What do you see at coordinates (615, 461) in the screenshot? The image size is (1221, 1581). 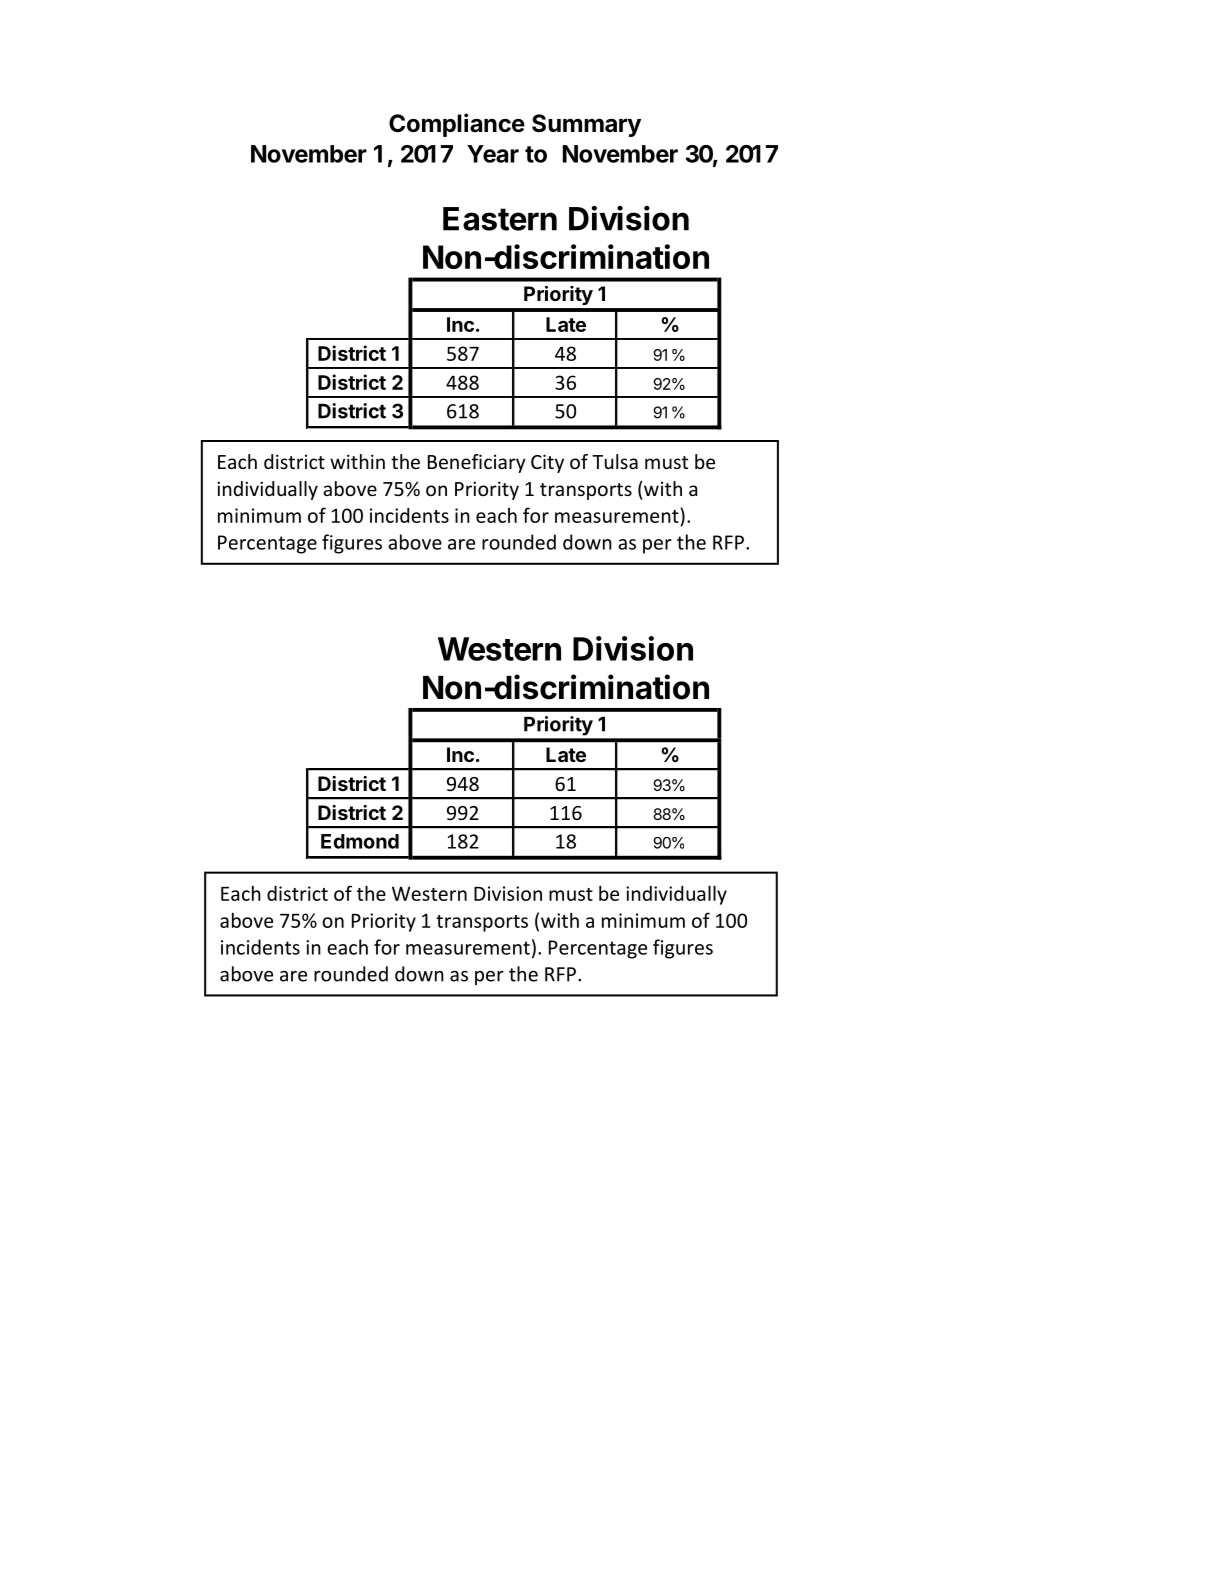 I see `Tulsa` at bounding box center [615, 461].
